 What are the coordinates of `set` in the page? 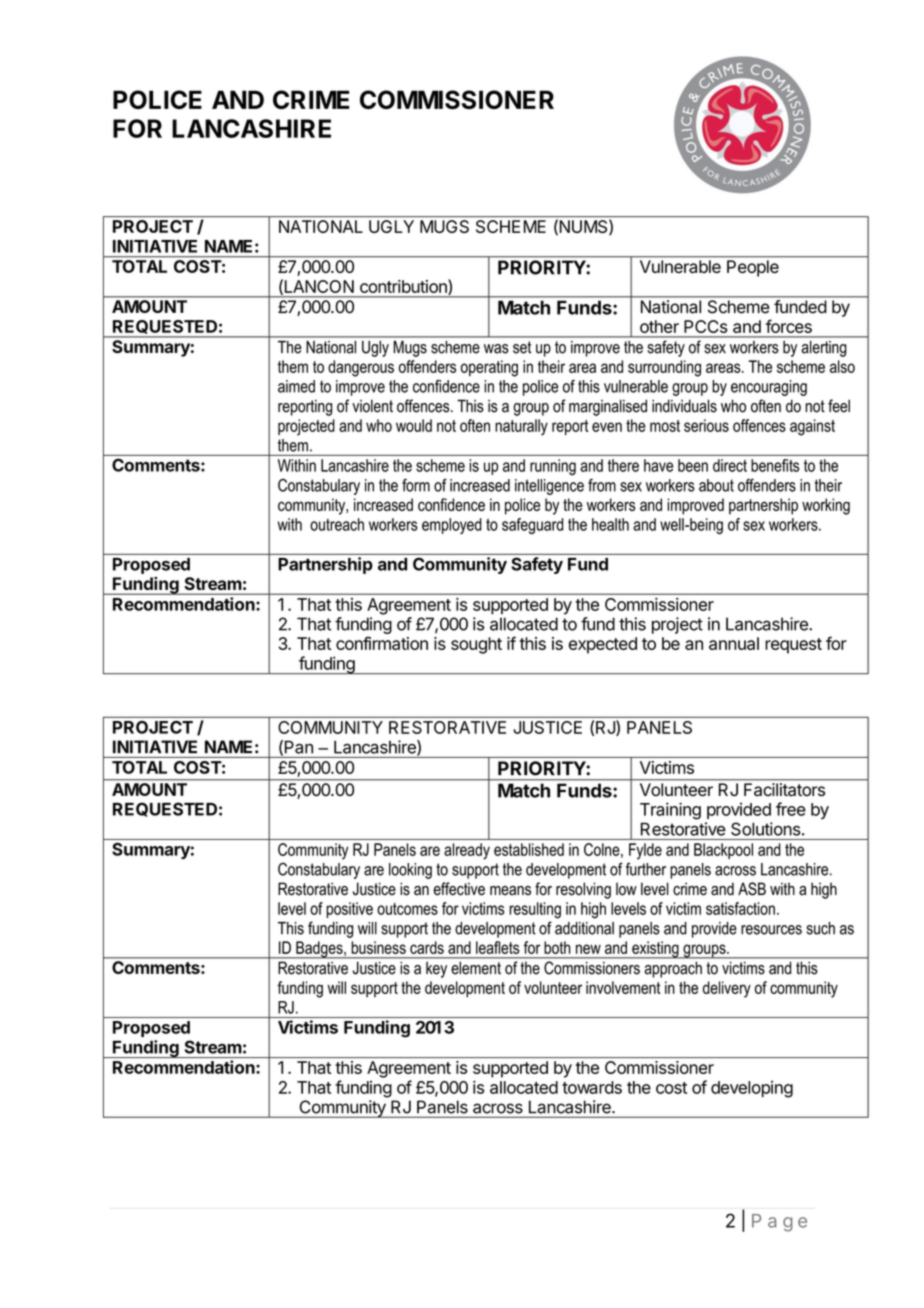 It's located at (522, 347).
